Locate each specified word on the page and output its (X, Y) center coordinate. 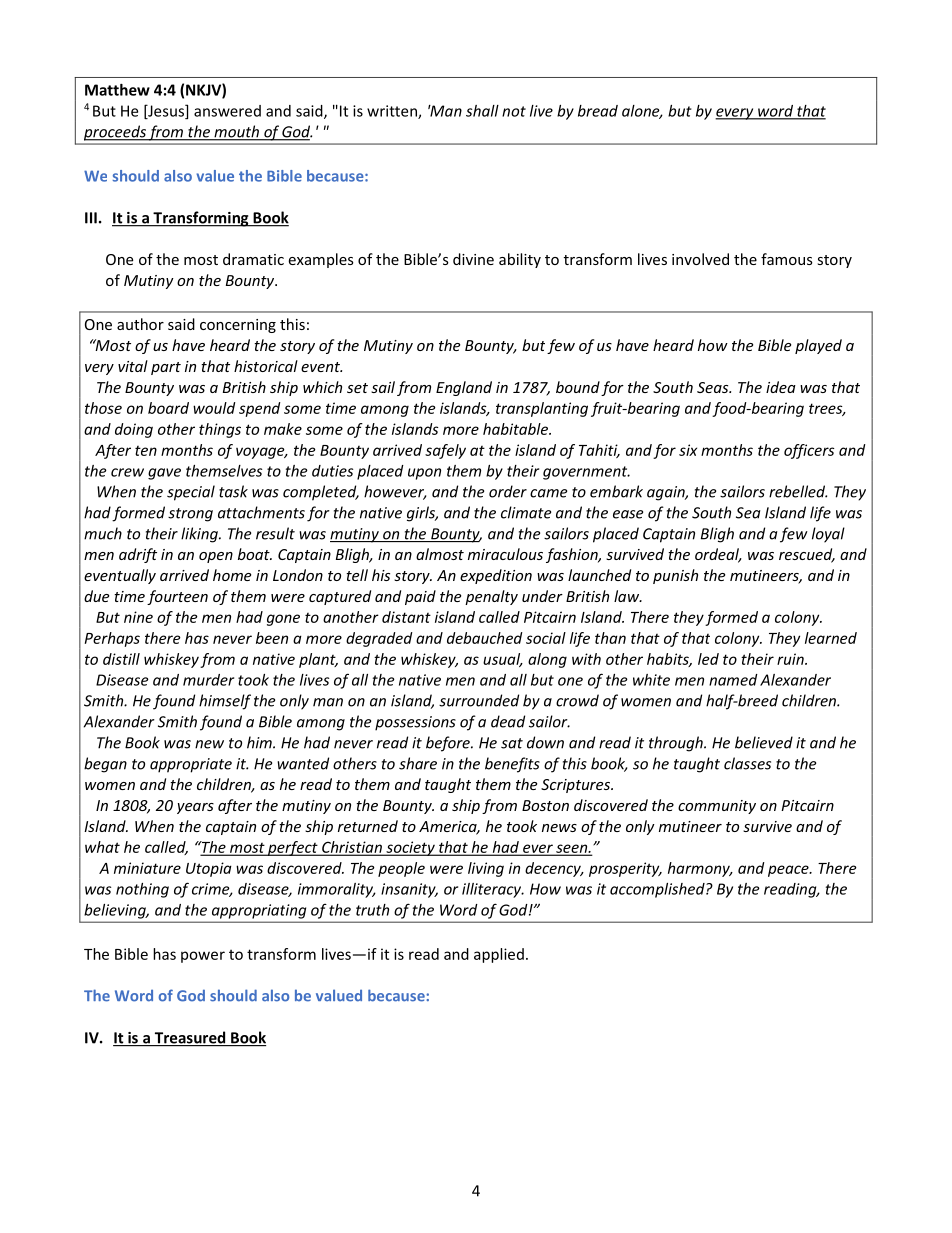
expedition (496, 576)
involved (700, 259)
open (216, 557)
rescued (807, 555)
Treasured (190, 1038)
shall (482, 111)
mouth (236, 132)
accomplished (658, 890)
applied (499, 955)
